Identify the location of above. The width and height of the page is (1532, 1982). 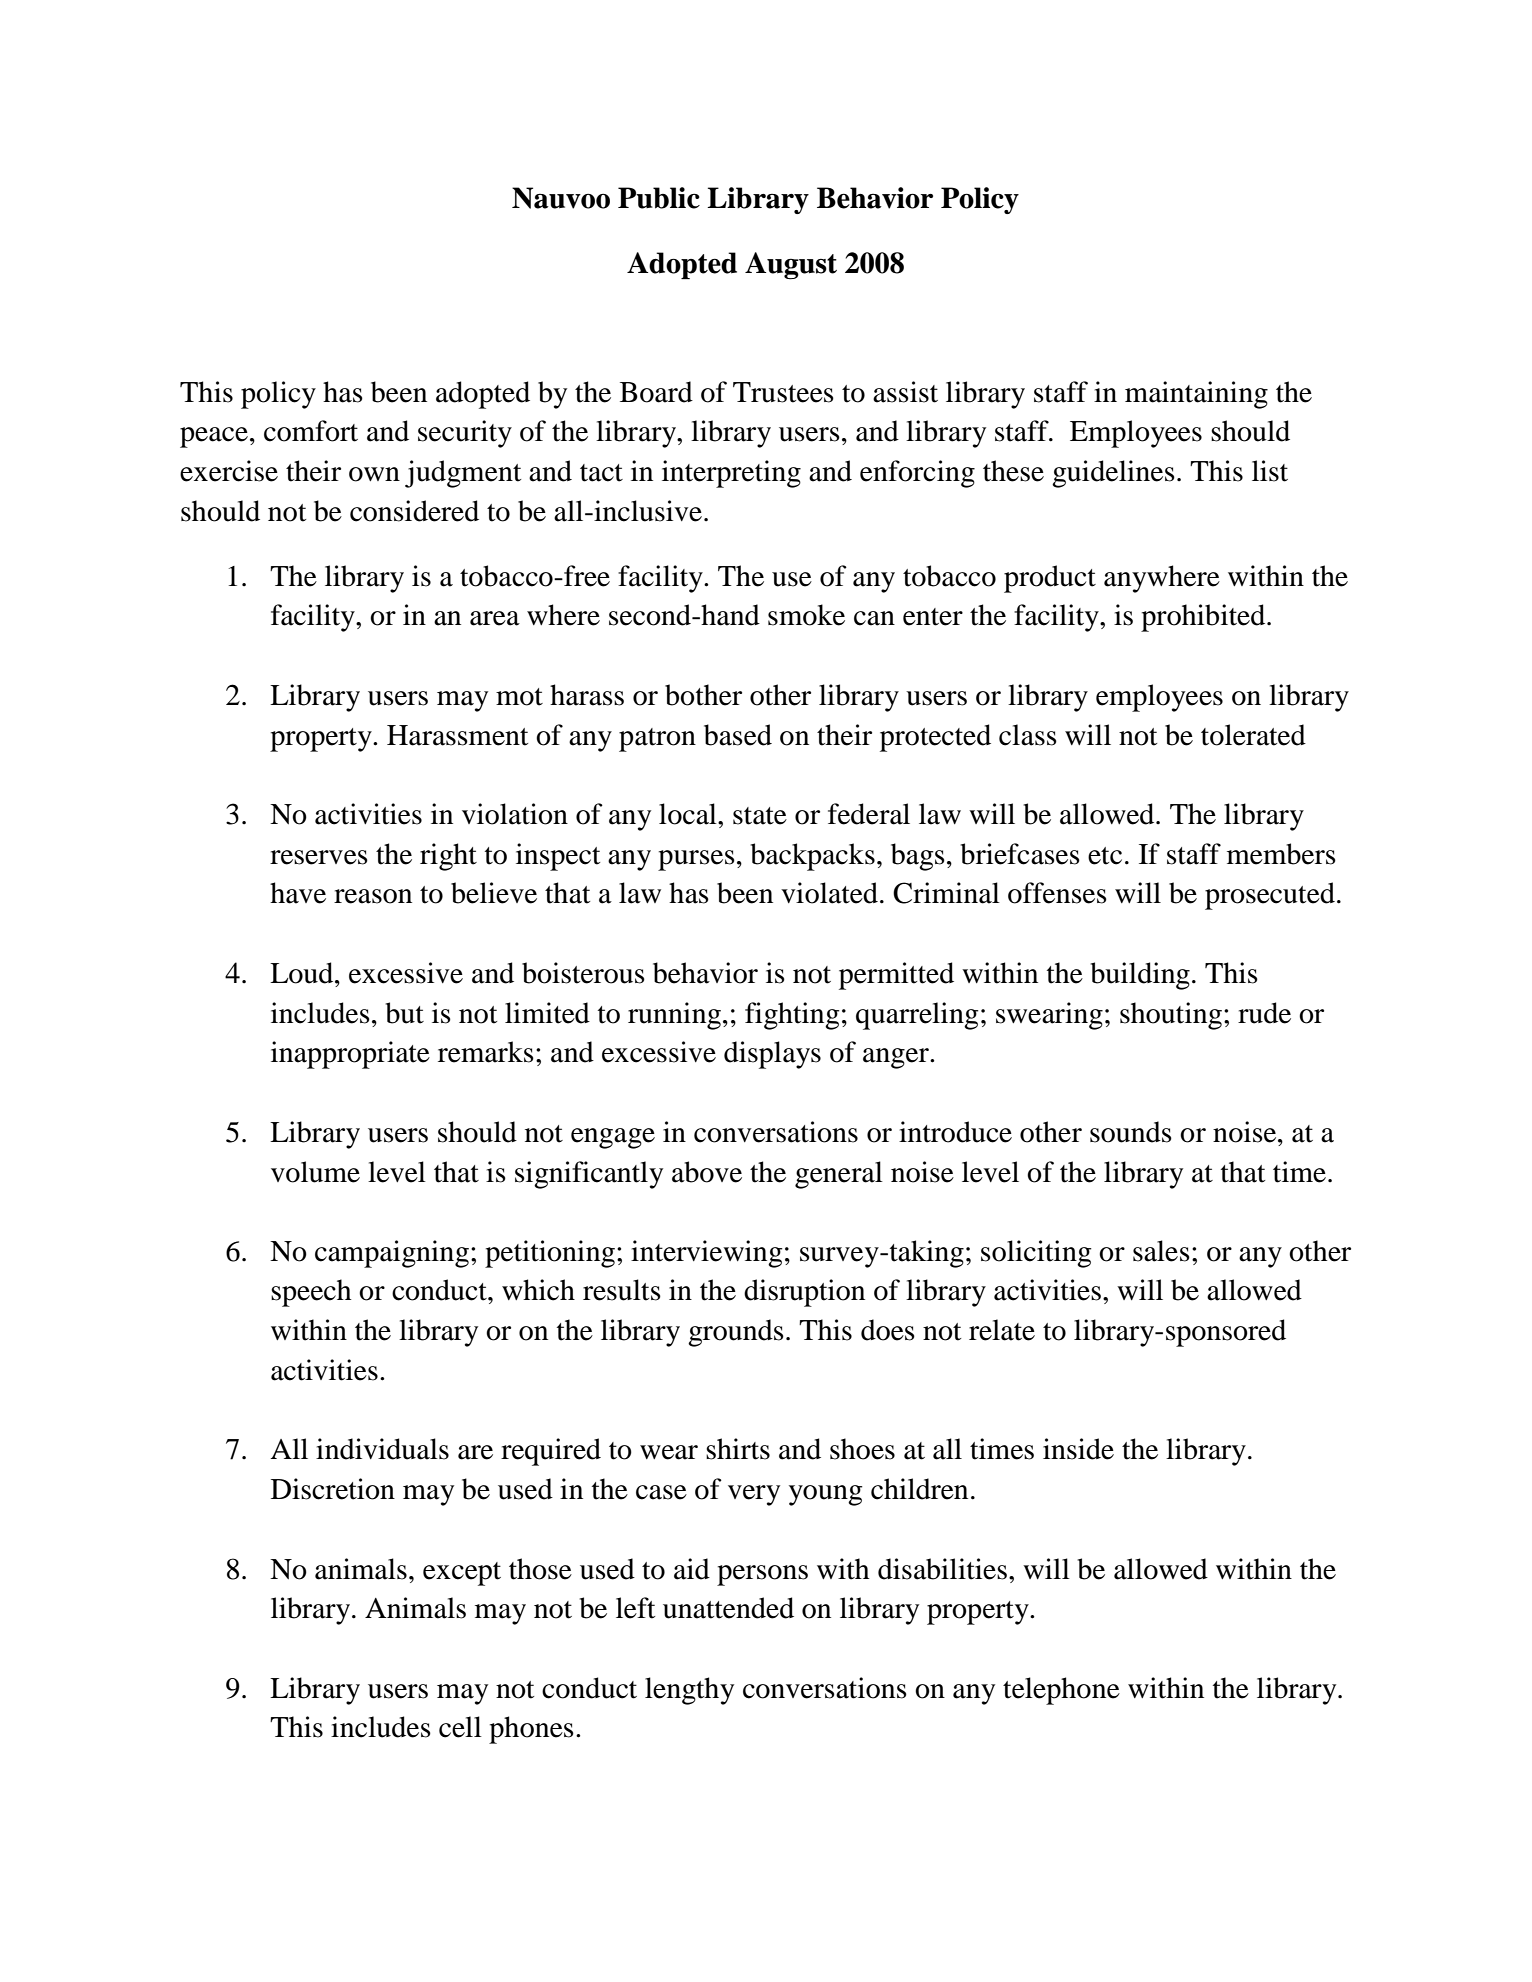
(707, 1172).
